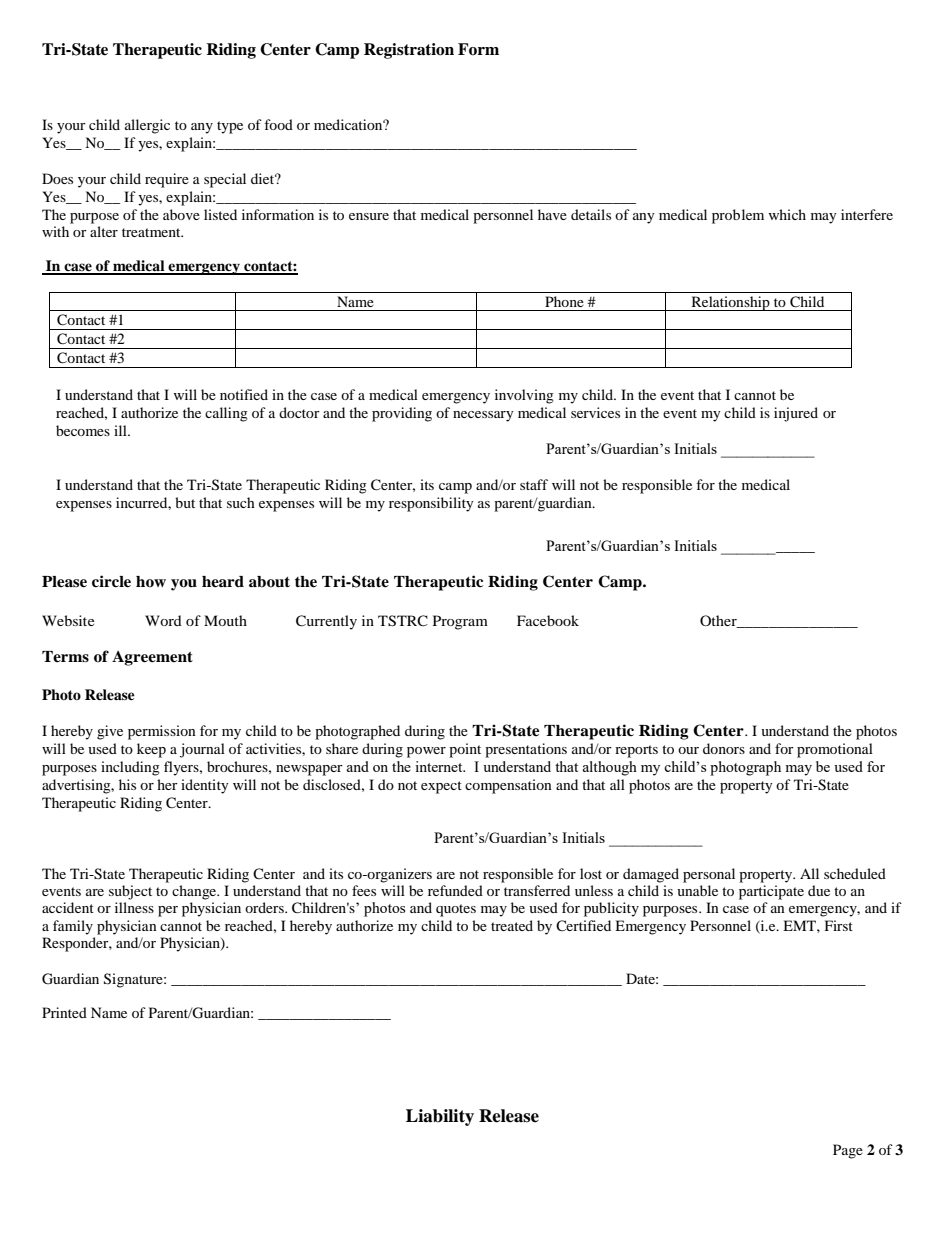 This document has width=952, height=1233. What do you see at coordinates (787, 214) in the document?
I see `which` at bounding box center [787, 214].
